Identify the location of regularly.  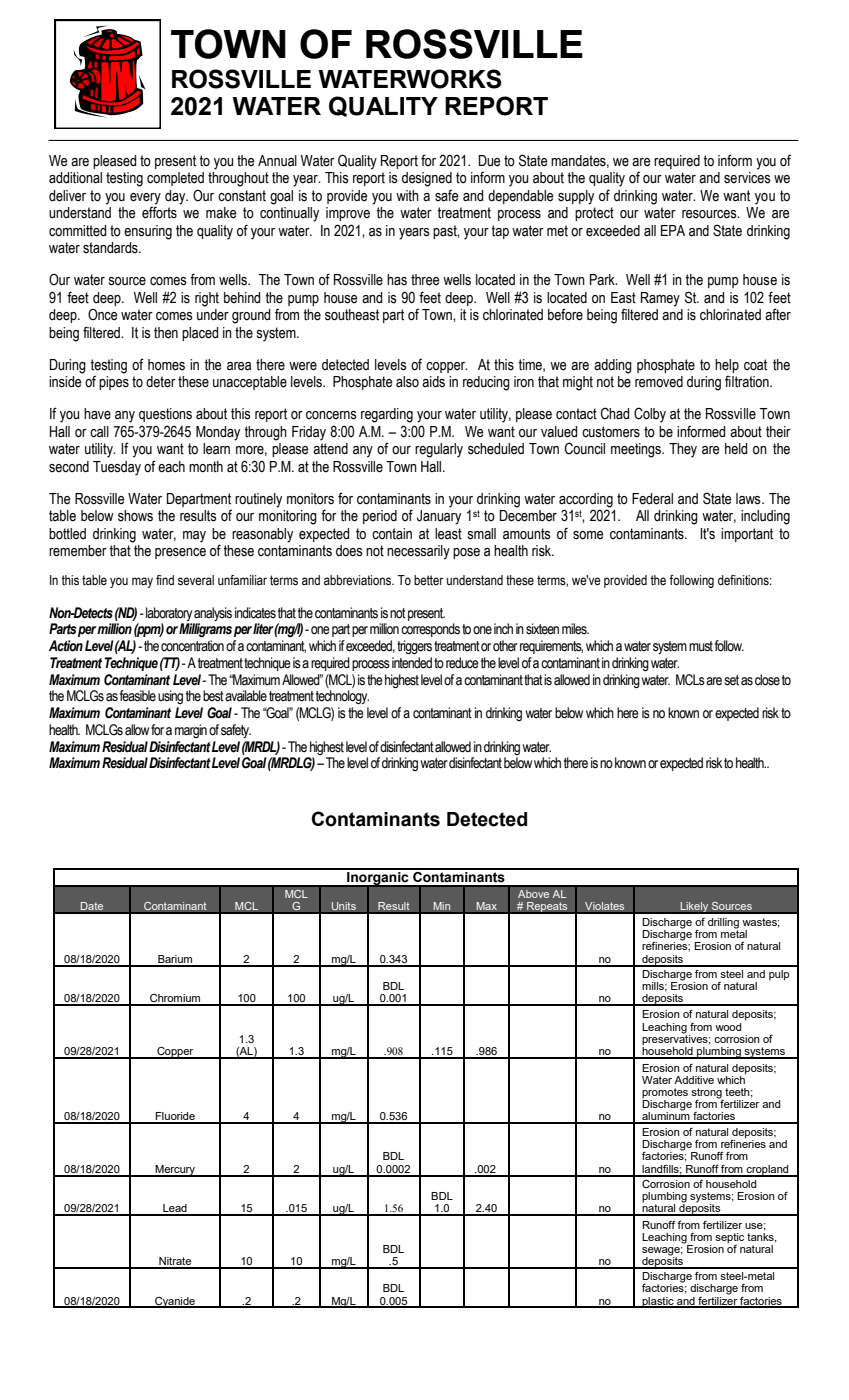
(439, 450).
